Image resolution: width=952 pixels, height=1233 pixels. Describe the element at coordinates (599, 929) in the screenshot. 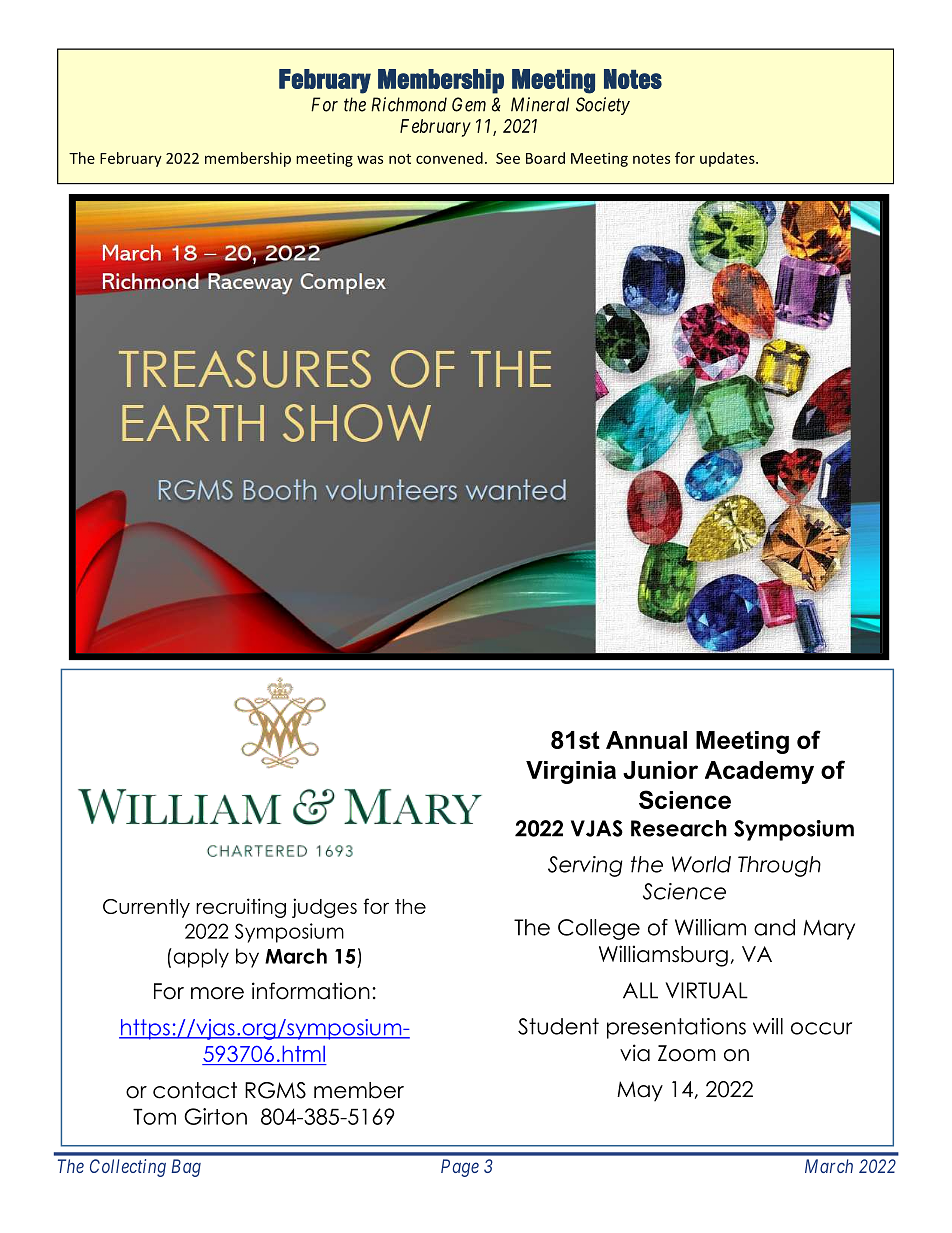

I see `College` at that location.
